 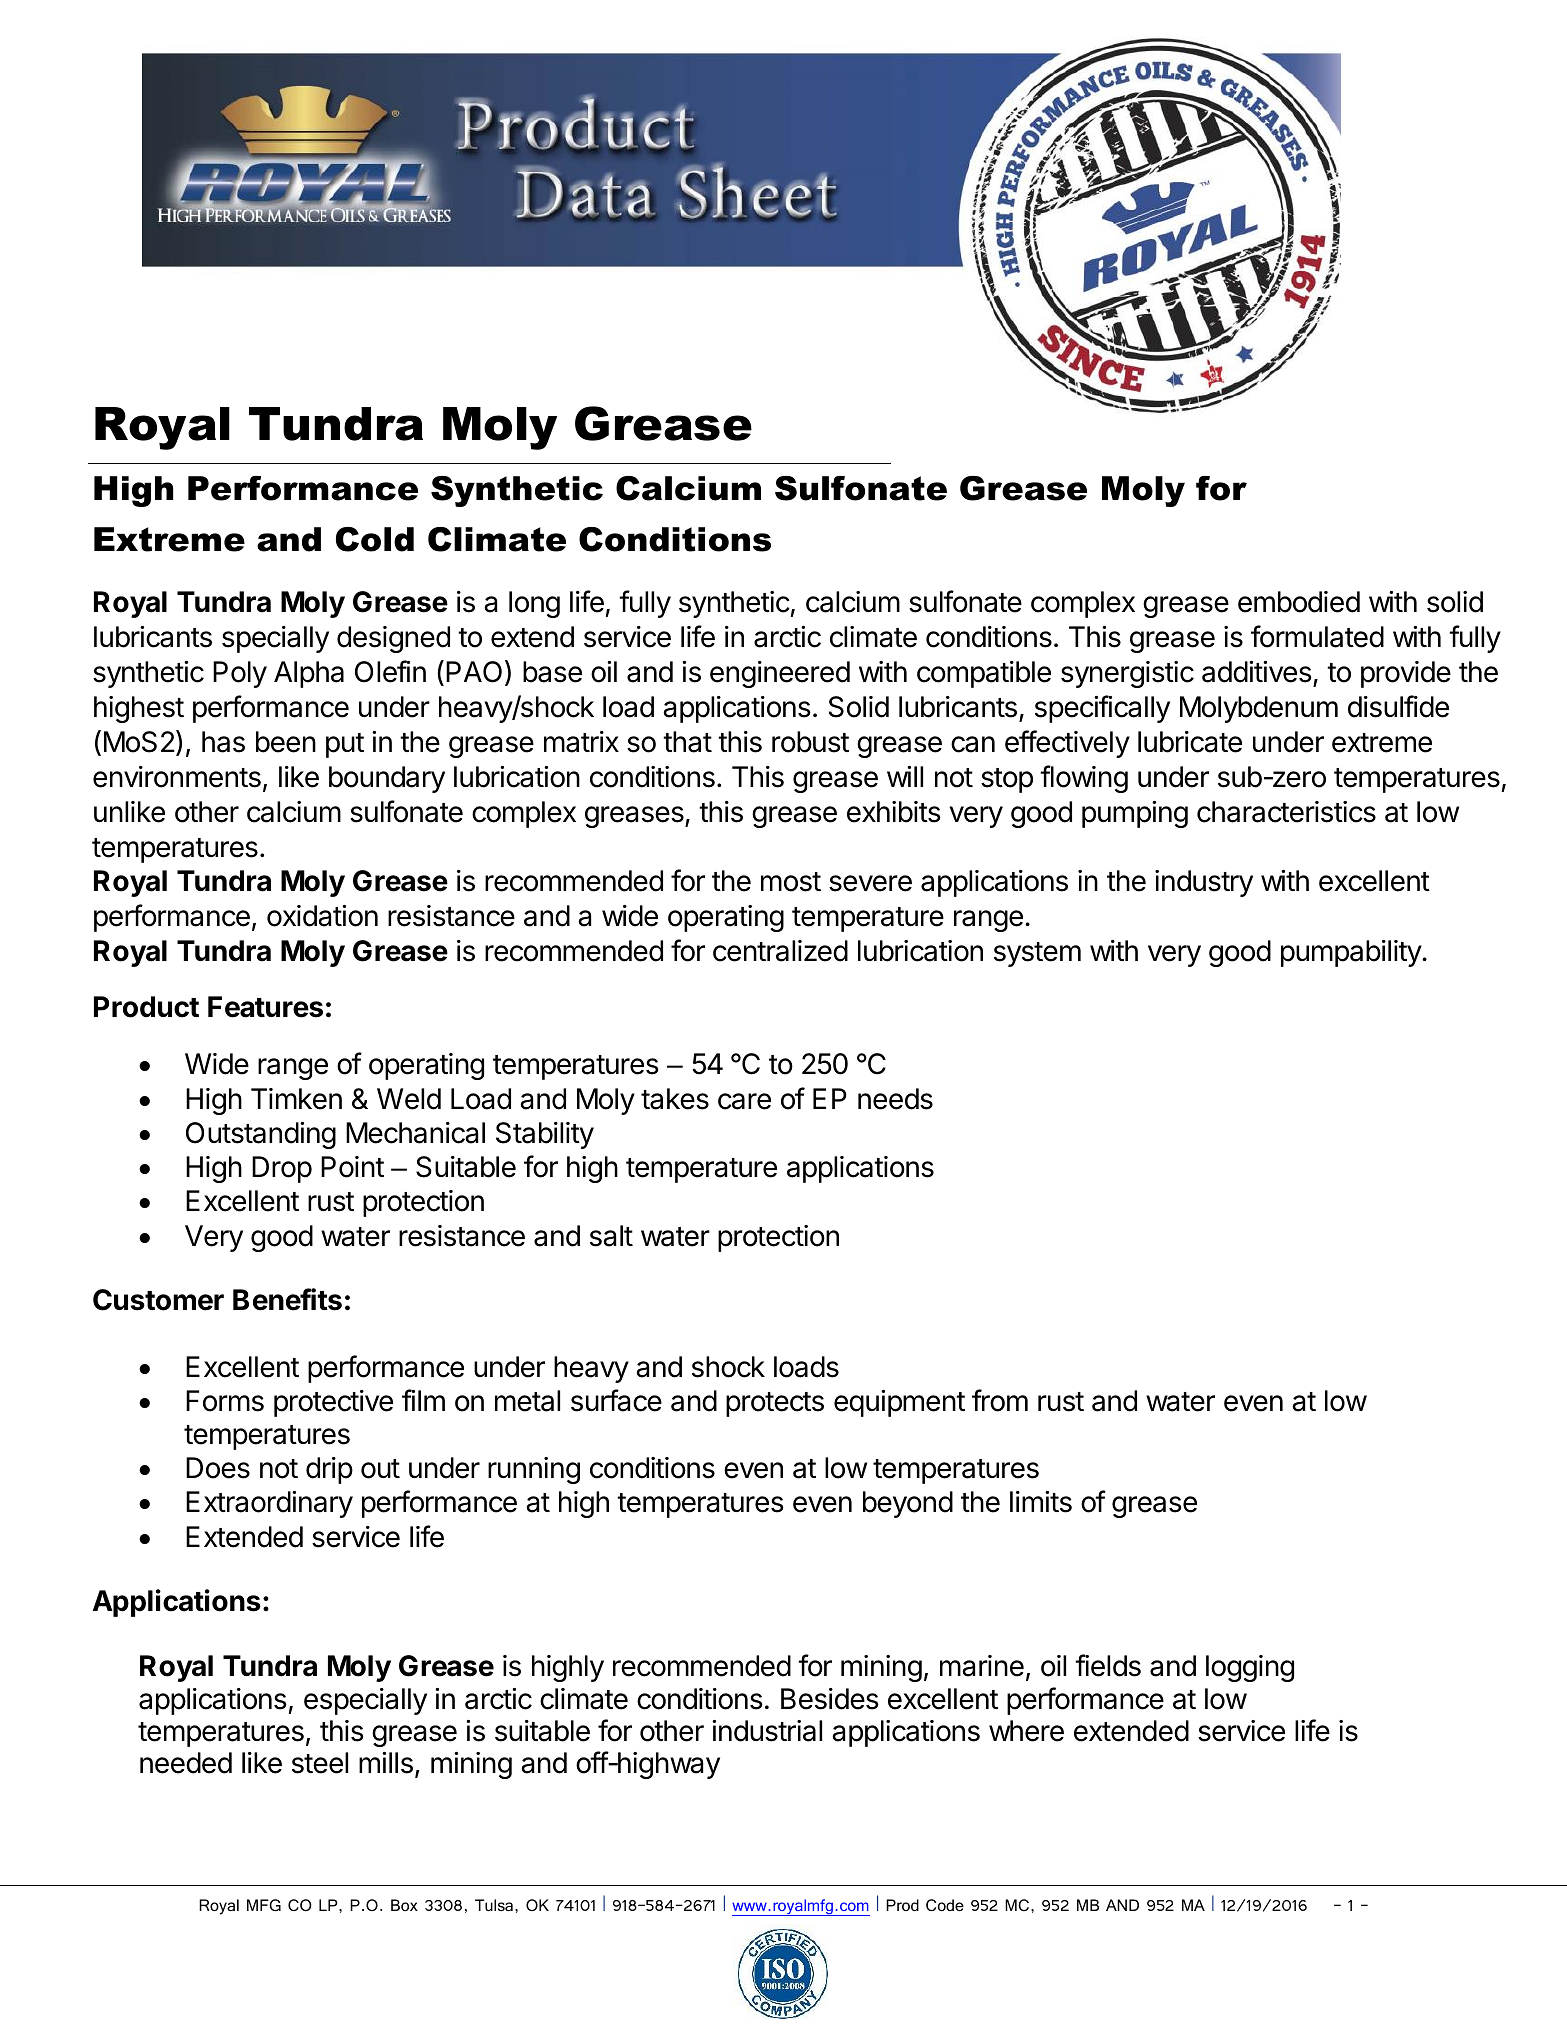 What do you see at coordinates (780, 674) in the image?
I see `engineered` at bounding box center [780, 674].
